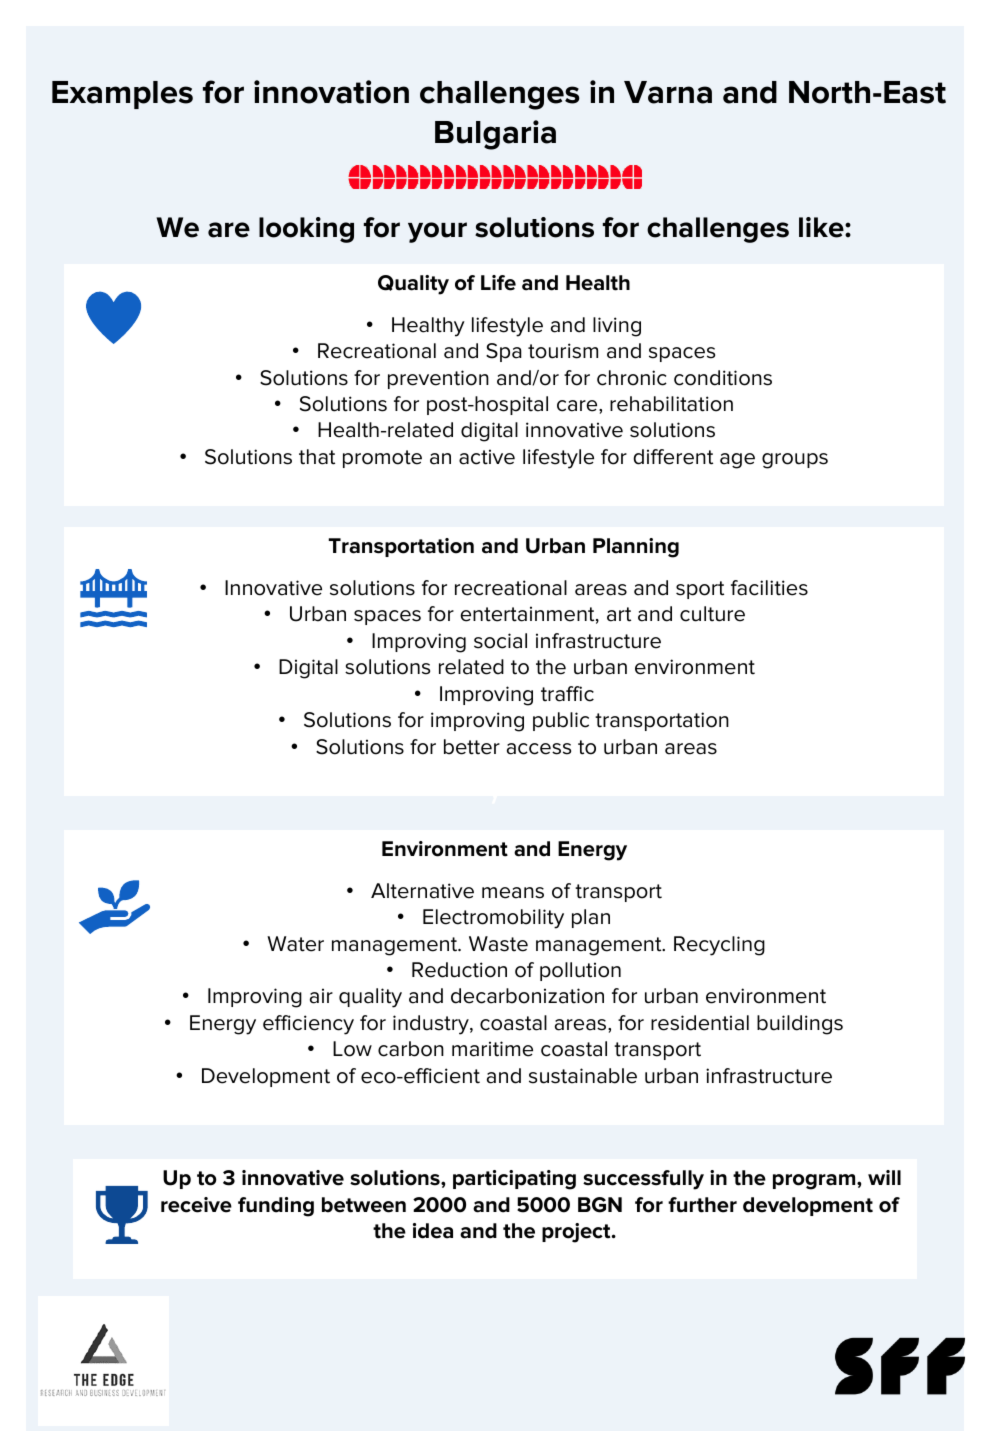 The image size is (991, 1431). I want to click on Examples, so click(122, 95).
